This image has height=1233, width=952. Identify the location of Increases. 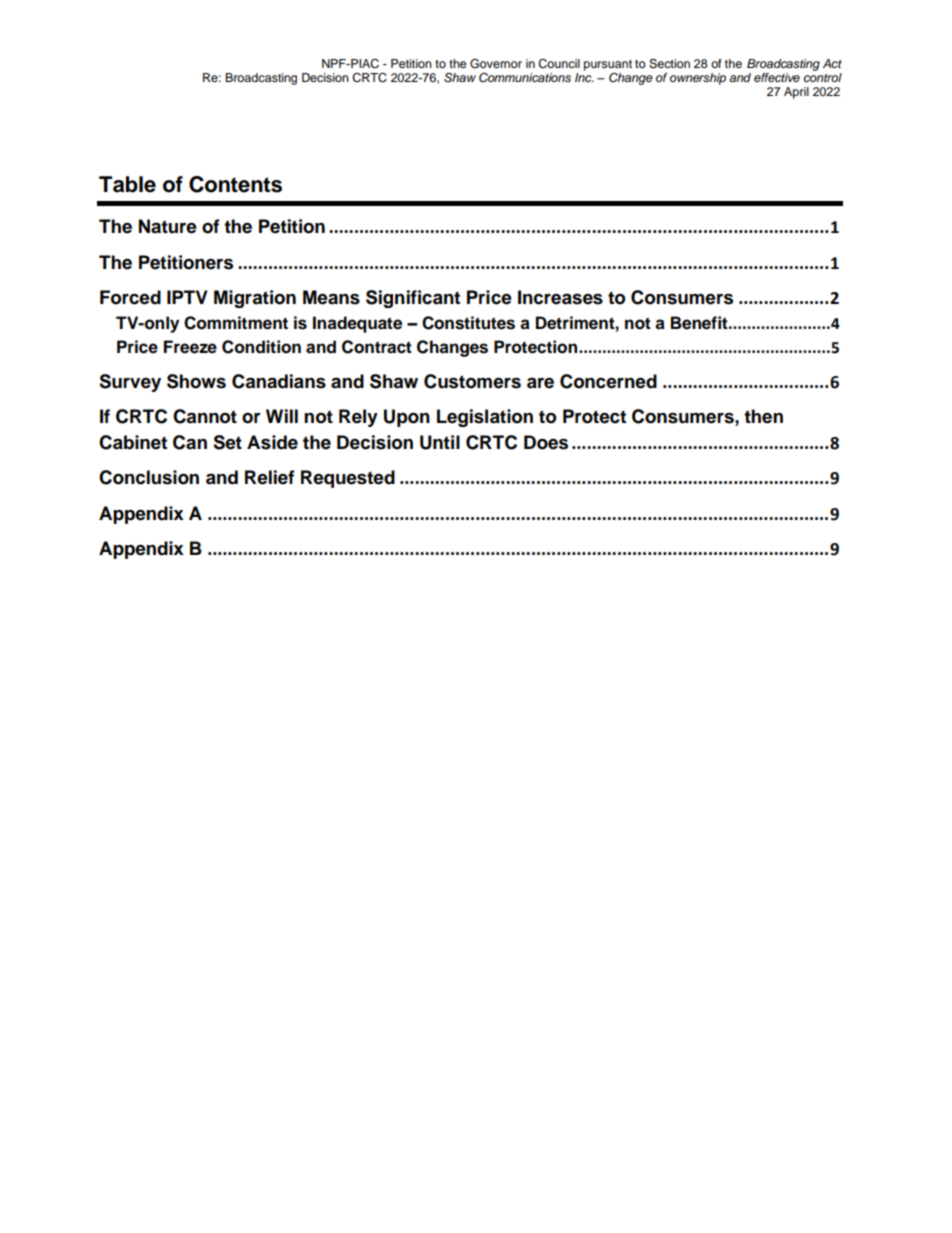
(560, 297).
